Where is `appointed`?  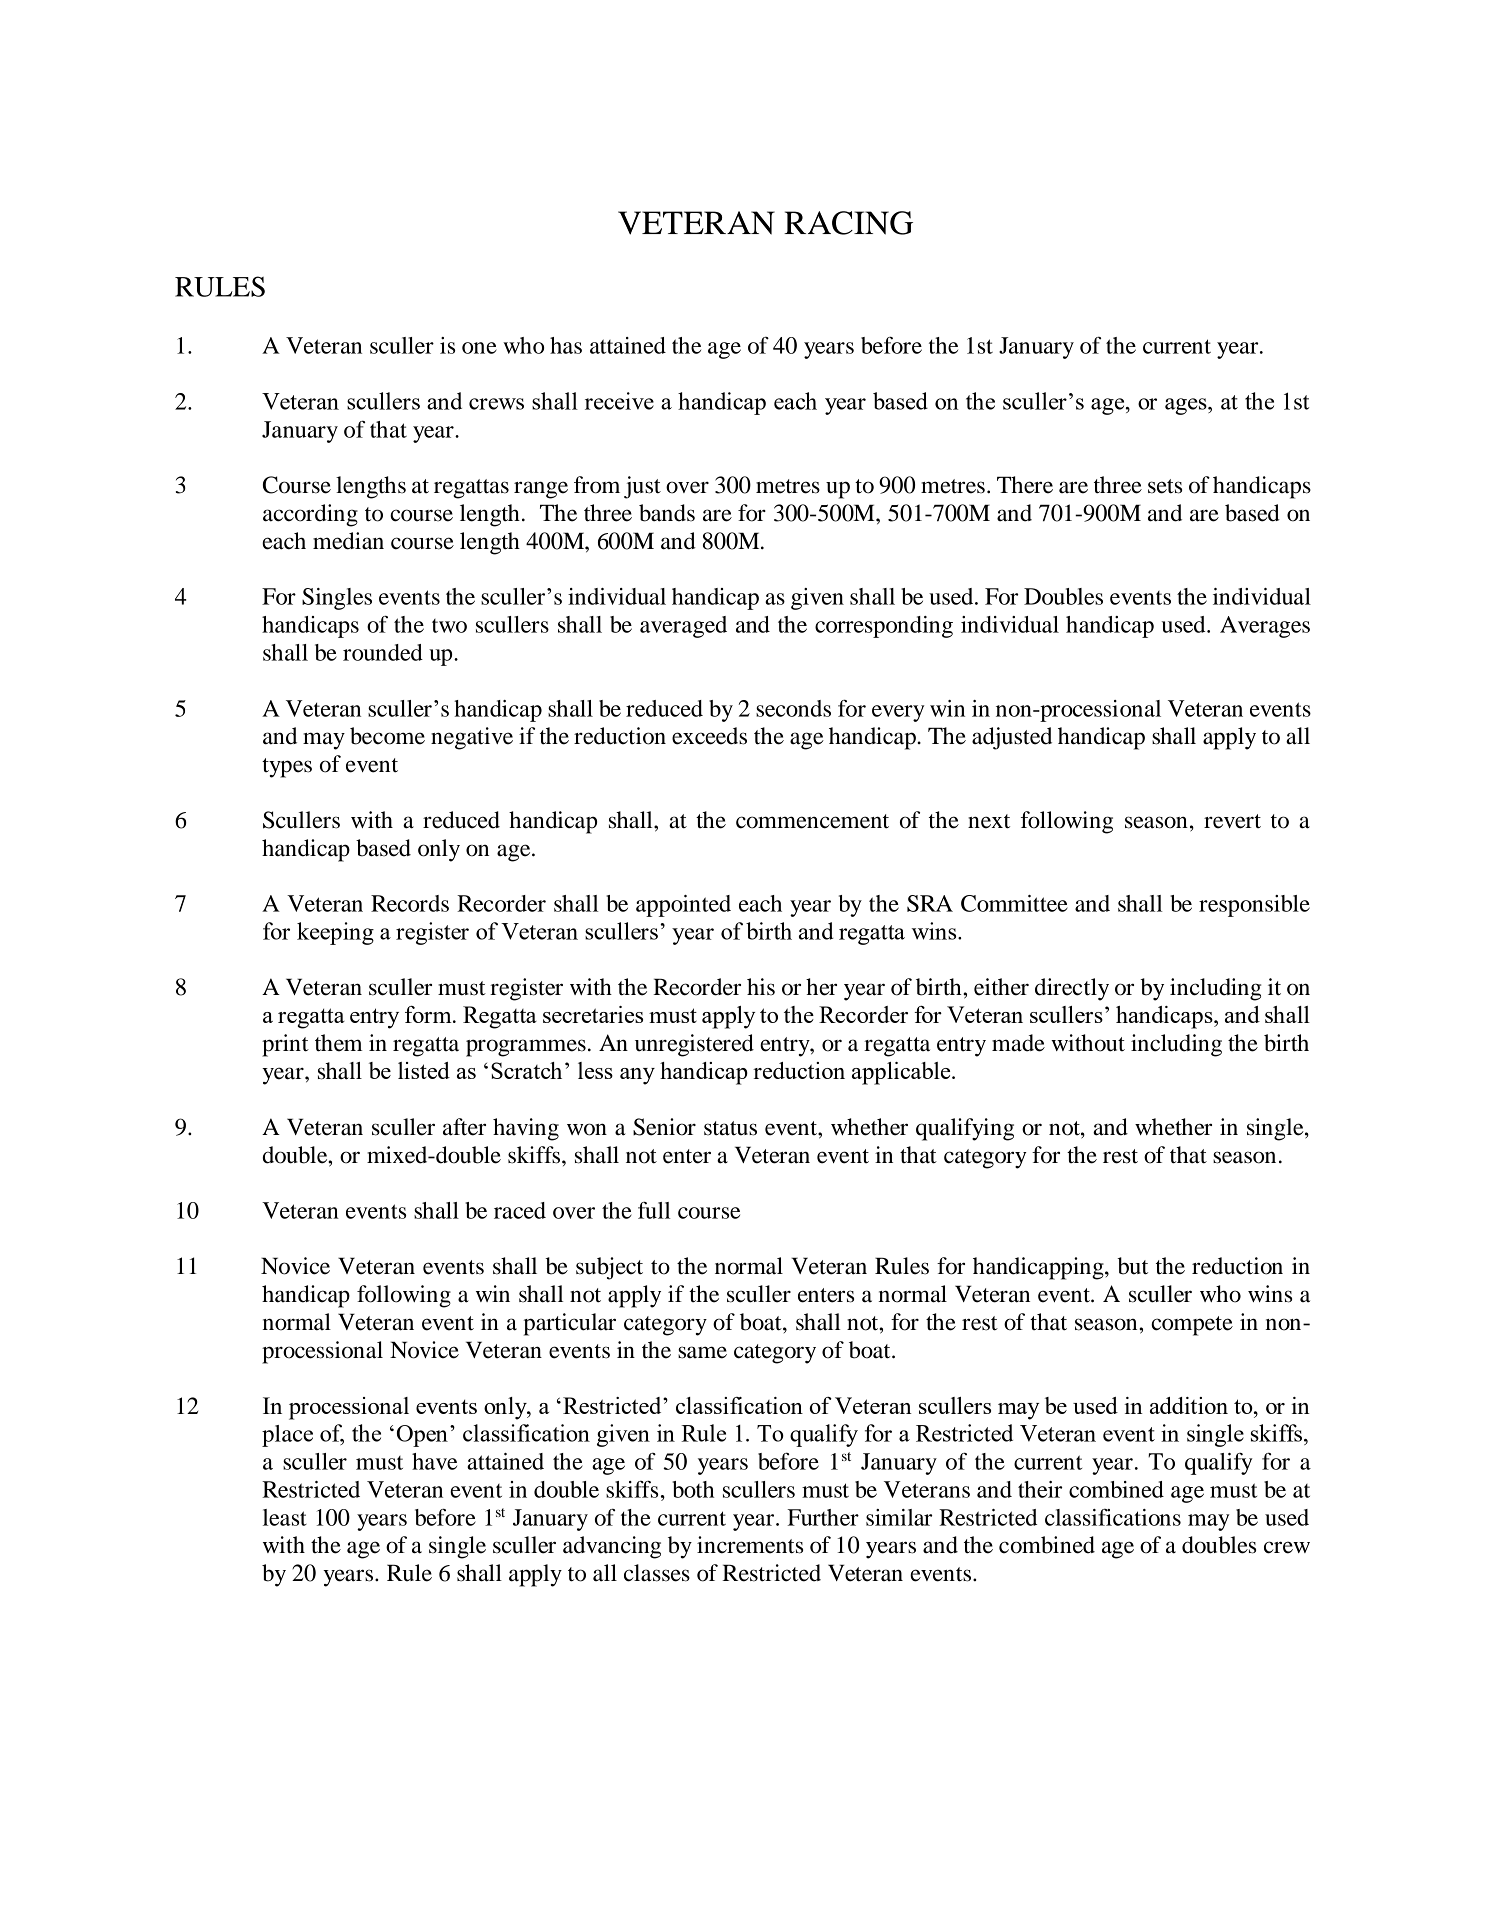 appointed is located at coordinates (683, 906).
